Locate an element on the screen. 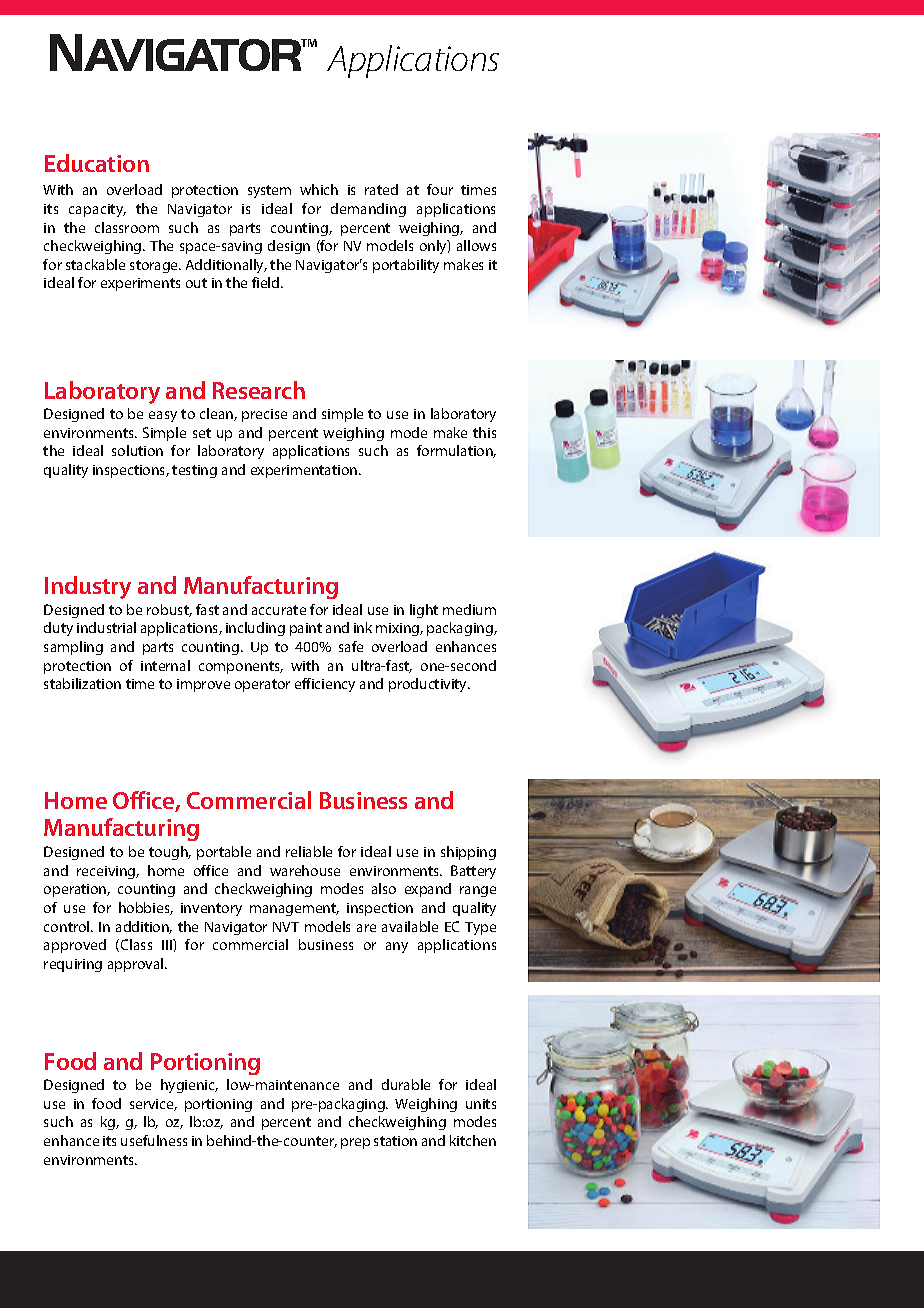 This screenshot has height=1308, width=924. four is located at coordinates (440, 189).
